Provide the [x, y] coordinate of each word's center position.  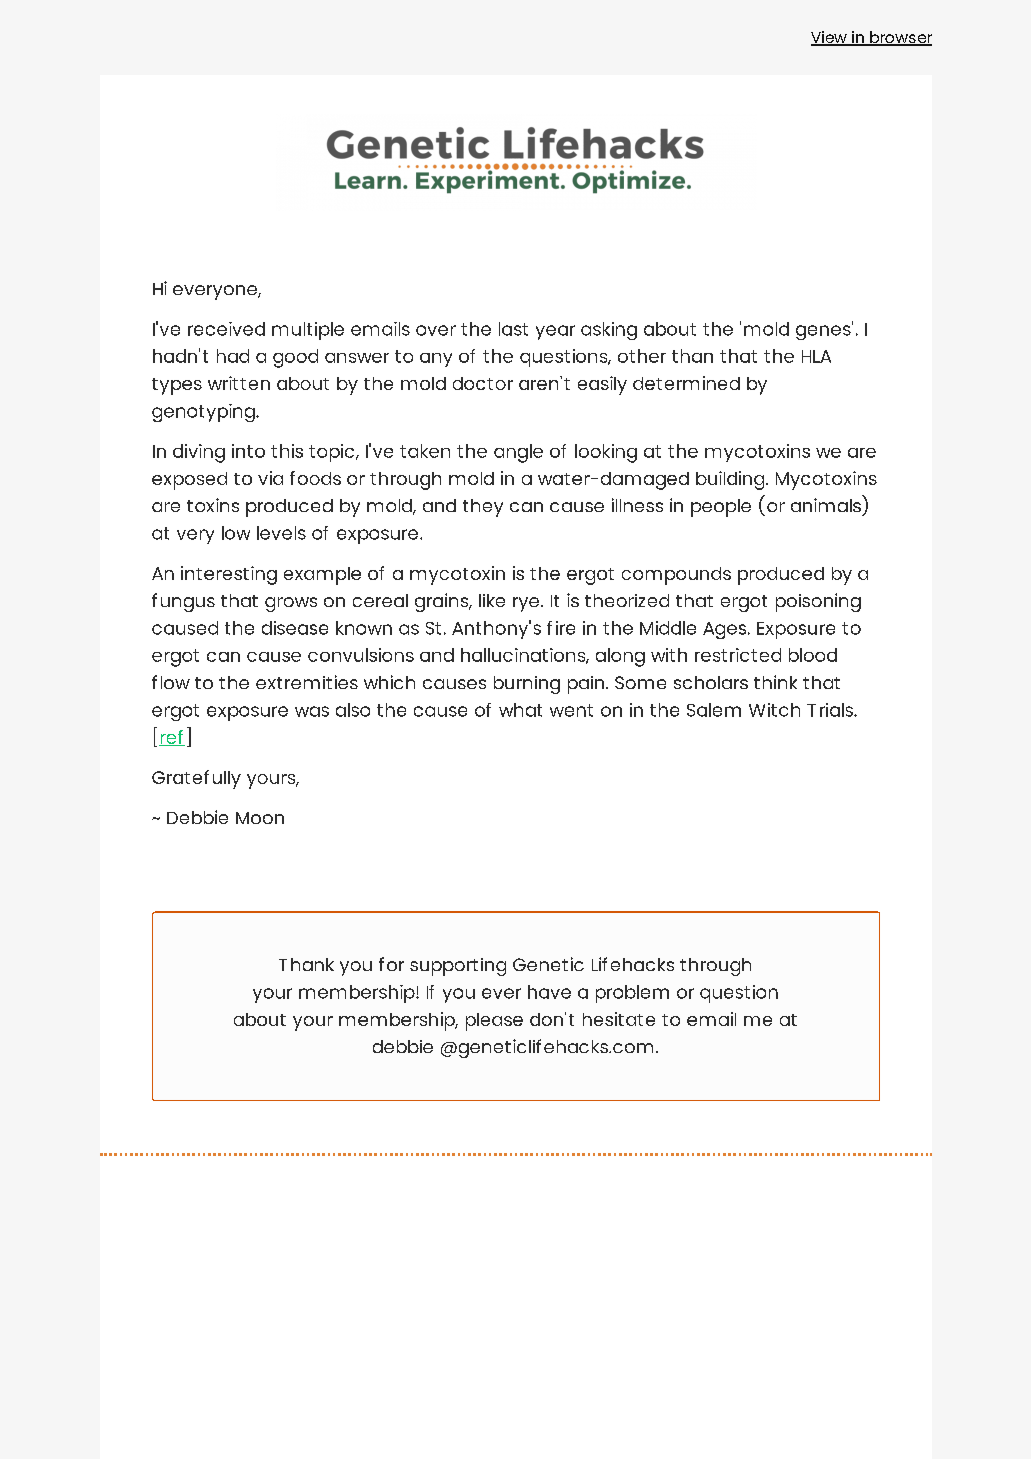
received [226, 329]
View [830, 38]
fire [561, 628]
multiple [308, 331]
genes [824, 331]
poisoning [818, 602]
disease [295, 628]
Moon [260, 818]
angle [518, 453]
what [520, 710]
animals [826, 505]
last [513, 329]
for [391, 964]
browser [900, 38]
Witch [774, 710]
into [248, 451]
